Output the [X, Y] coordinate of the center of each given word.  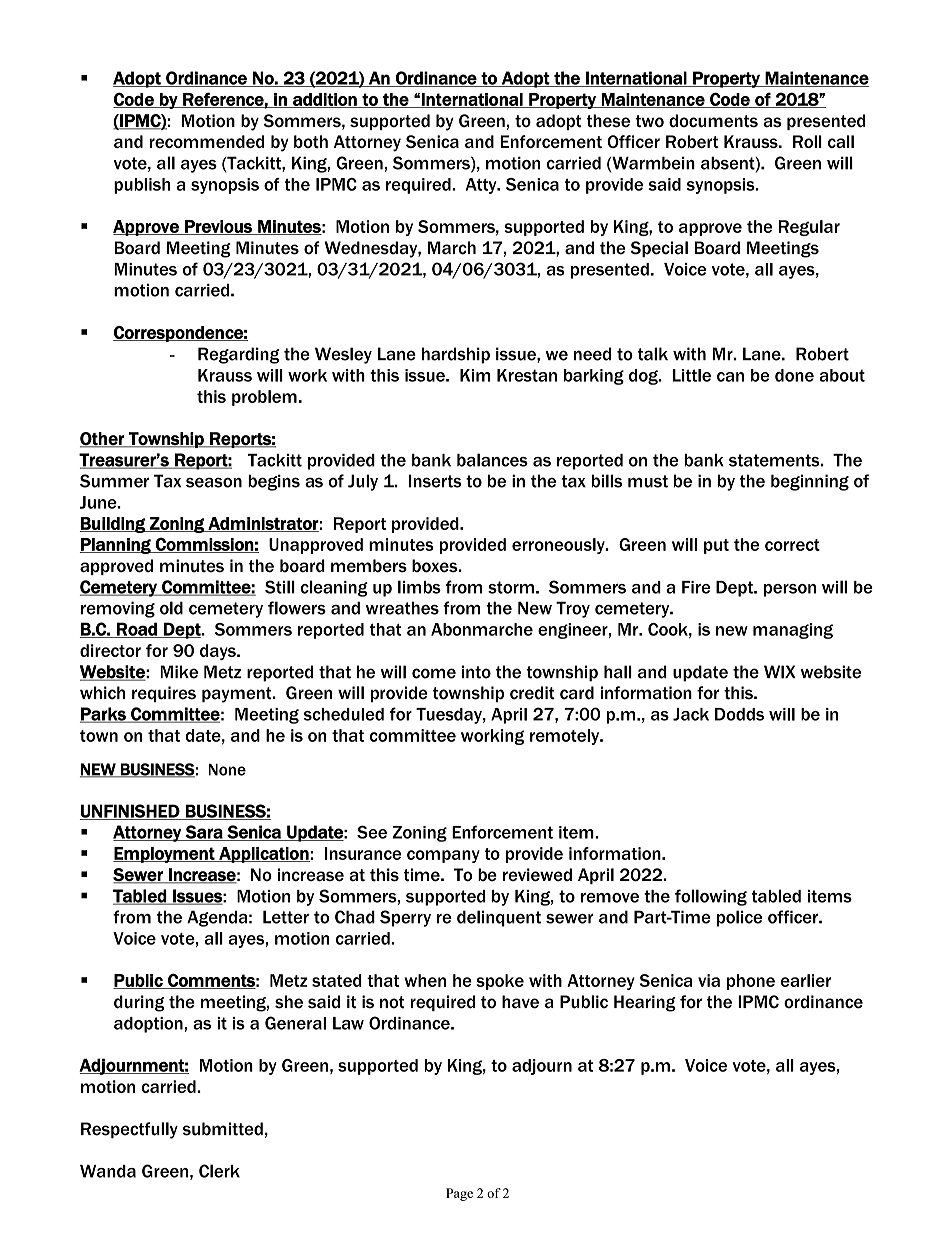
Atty [482, 186]
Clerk [219, 1171]
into [476, 672]
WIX [780, 672]
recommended [207, 141]
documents [713, 121]
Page [459, 1194]
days [219, 652]
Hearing [645, 1003]
